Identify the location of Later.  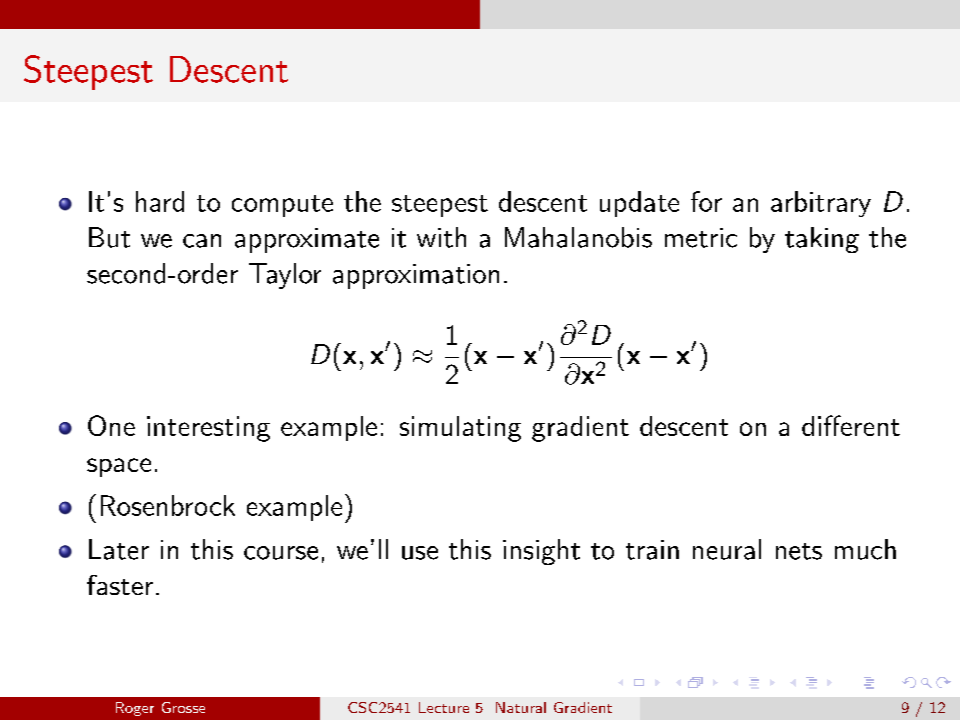
(119, 549).
